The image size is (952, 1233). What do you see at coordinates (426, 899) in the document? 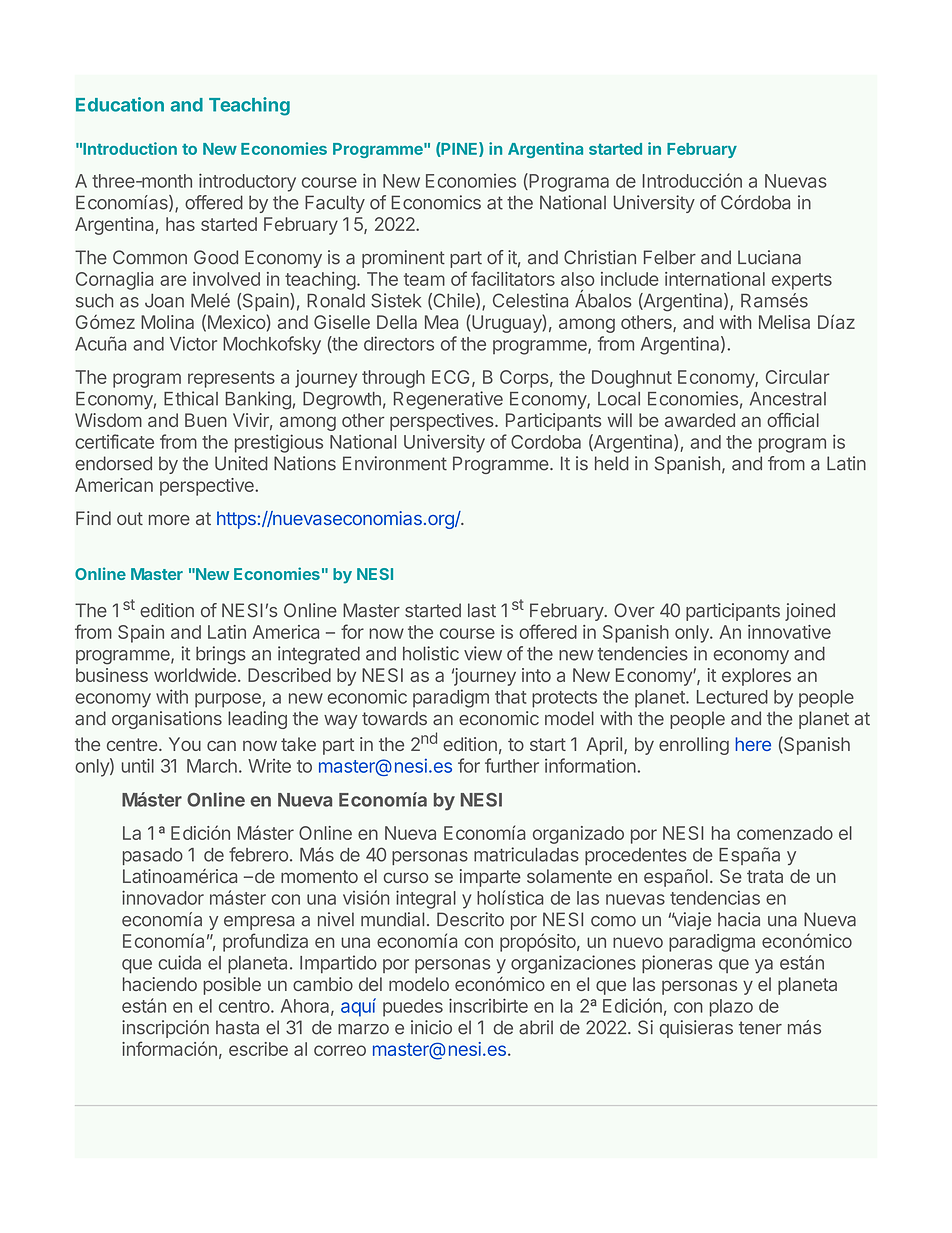
I see `integral` at bounding box center [426, 899].
